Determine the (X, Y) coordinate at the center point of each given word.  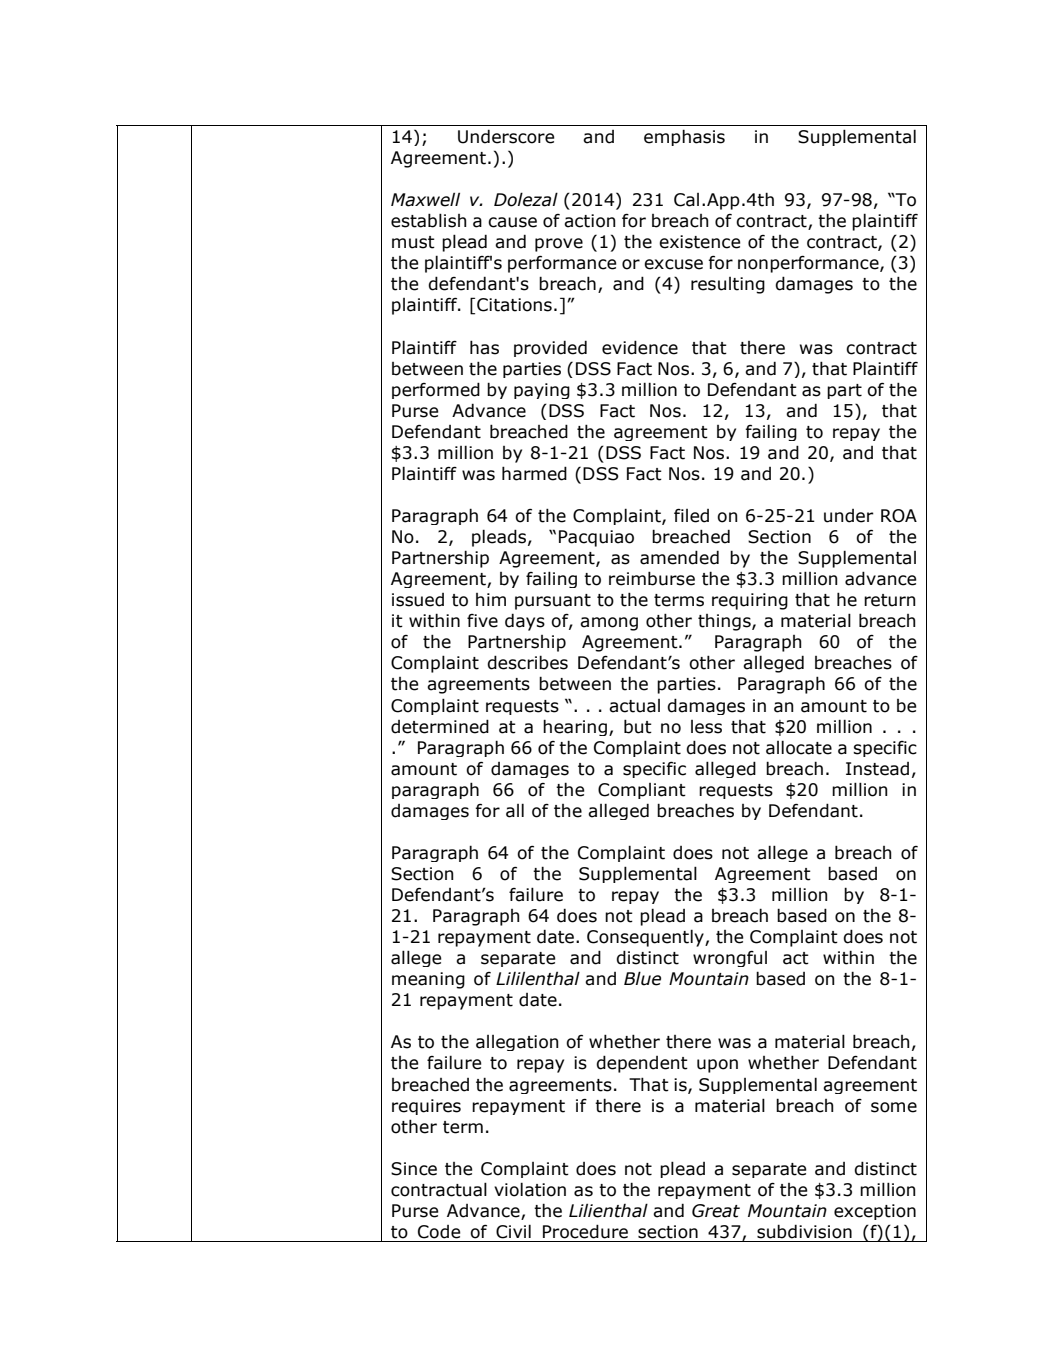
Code (439, 1232)
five (482, 621)
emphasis (684, 137)
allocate (799, 747)
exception (875, 1212)
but (638, 726)
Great (716, 1211)
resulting (728, 285)
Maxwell (425, 199)
